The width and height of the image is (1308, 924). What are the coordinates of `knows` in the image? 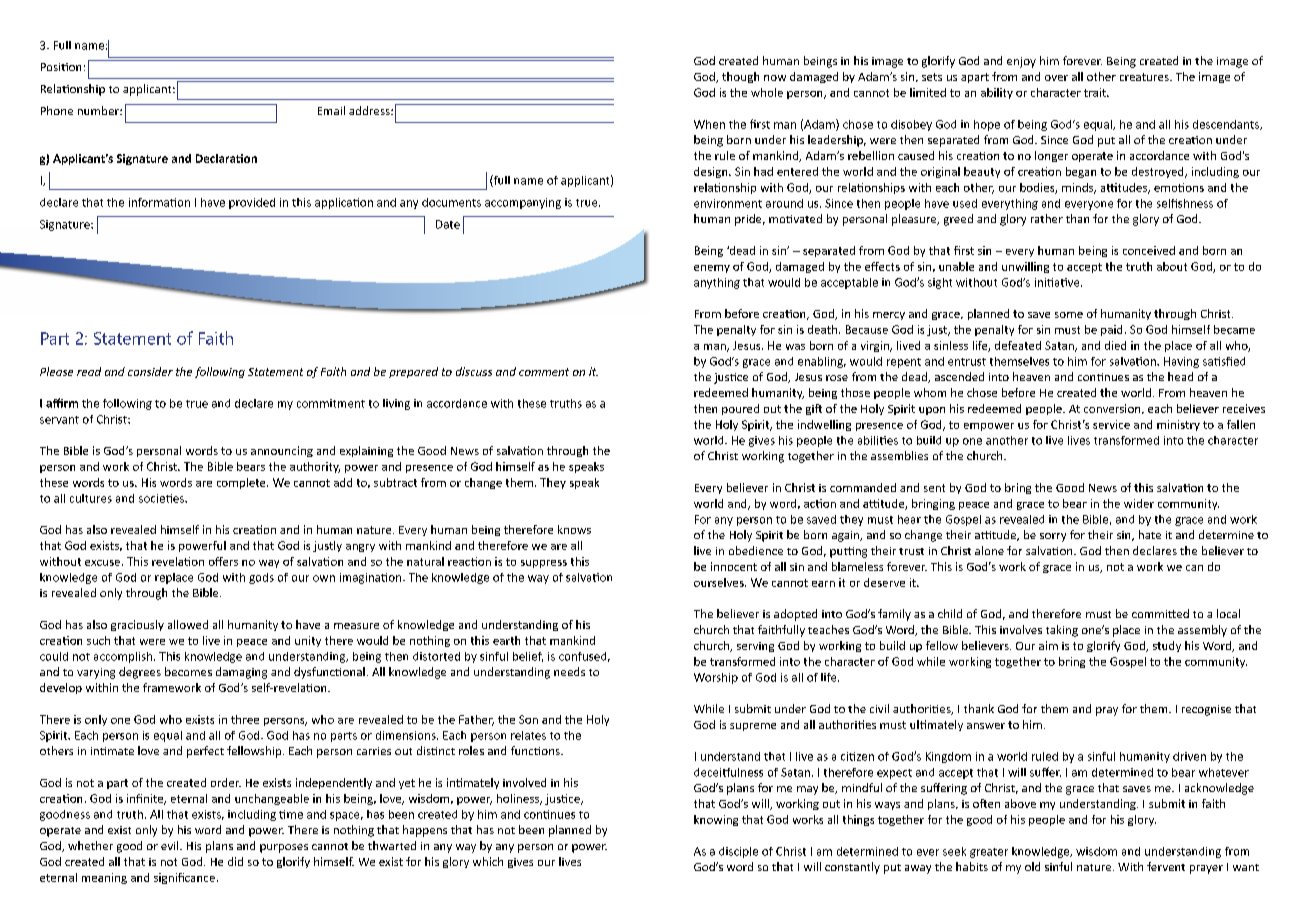 It's located at (574, 529).
